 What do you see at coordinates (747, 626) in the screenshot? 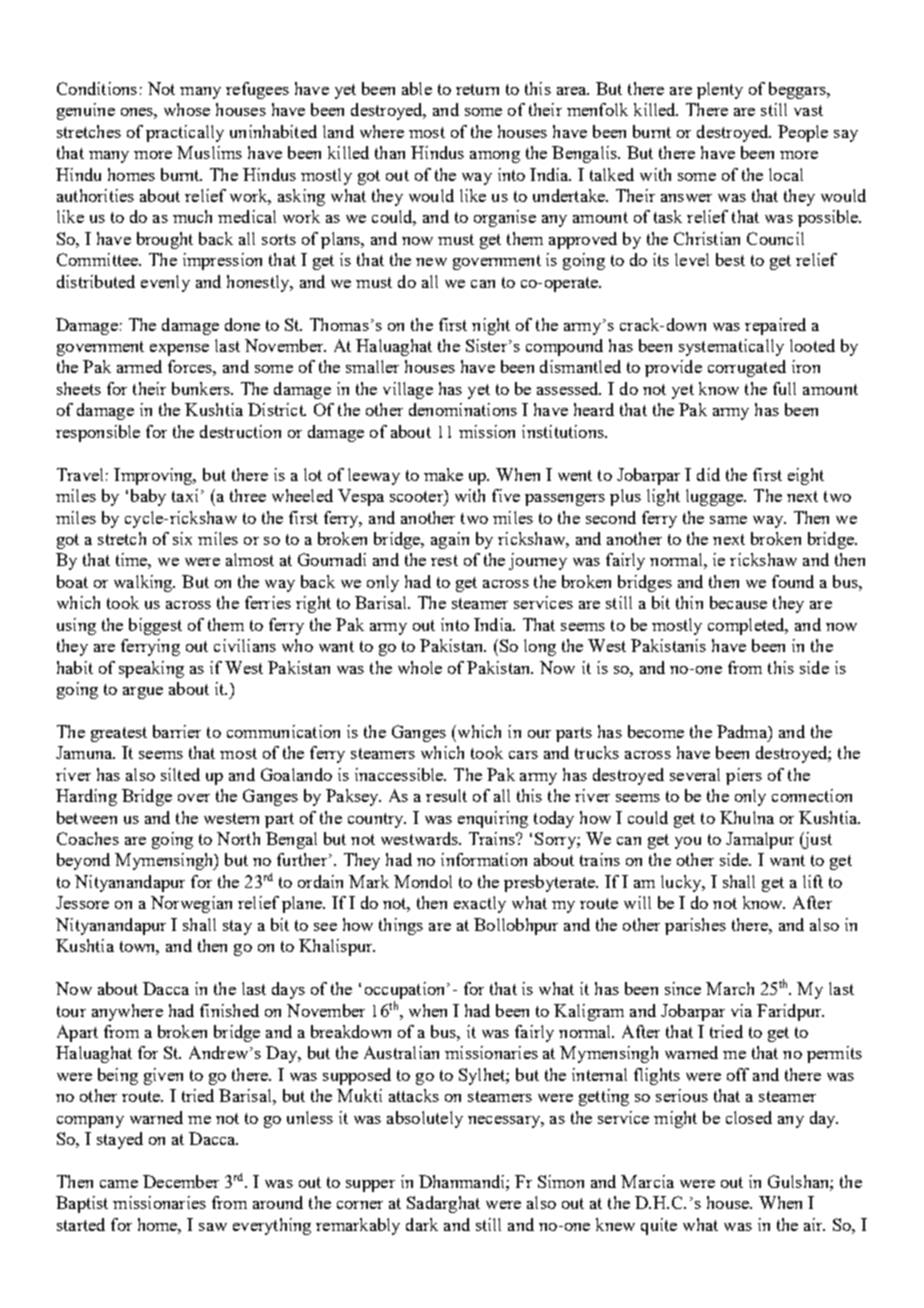
I see `completed` at bounding box center [747, 626].
